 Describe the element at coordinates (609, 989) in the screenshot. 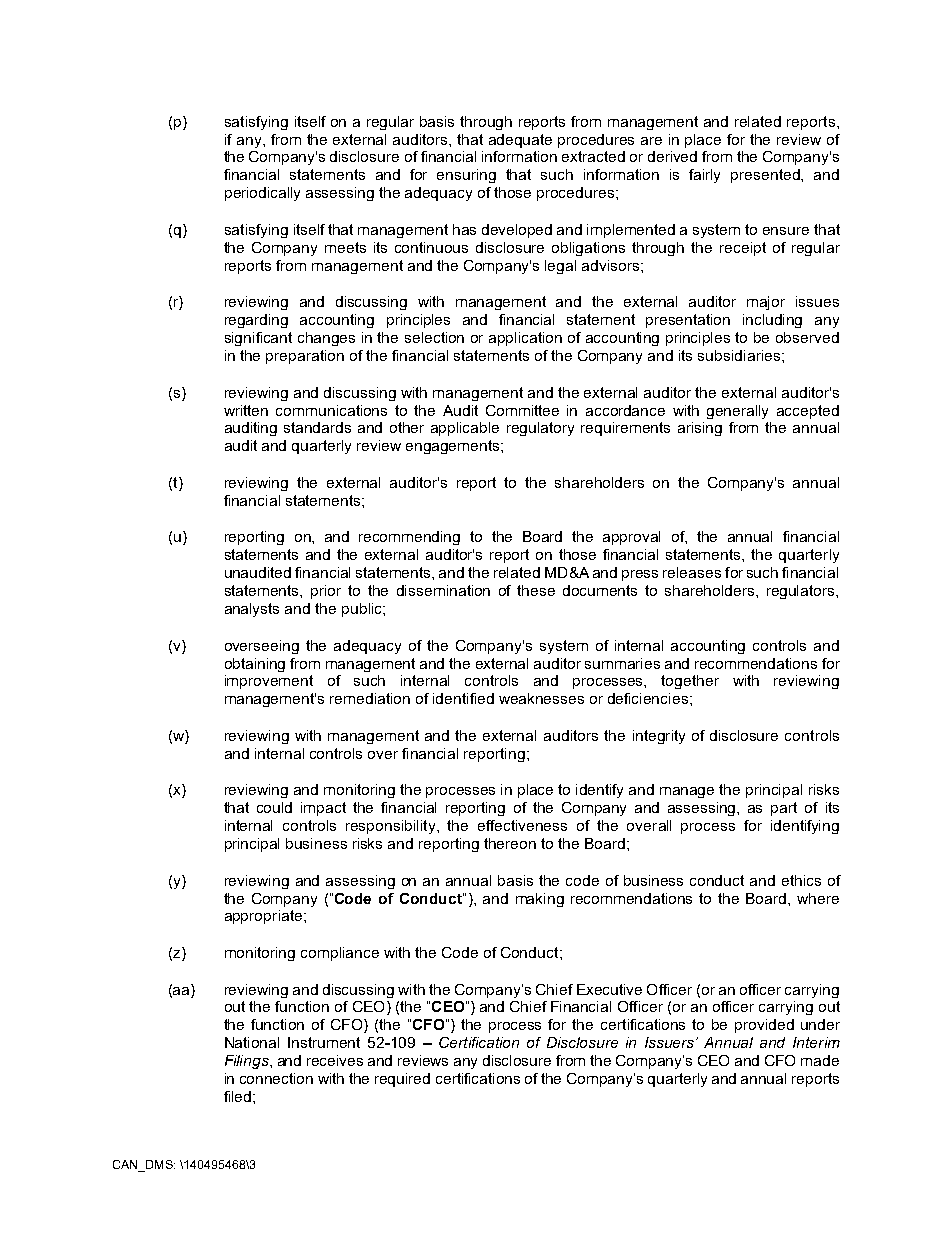

I see `Executive` at that location.
